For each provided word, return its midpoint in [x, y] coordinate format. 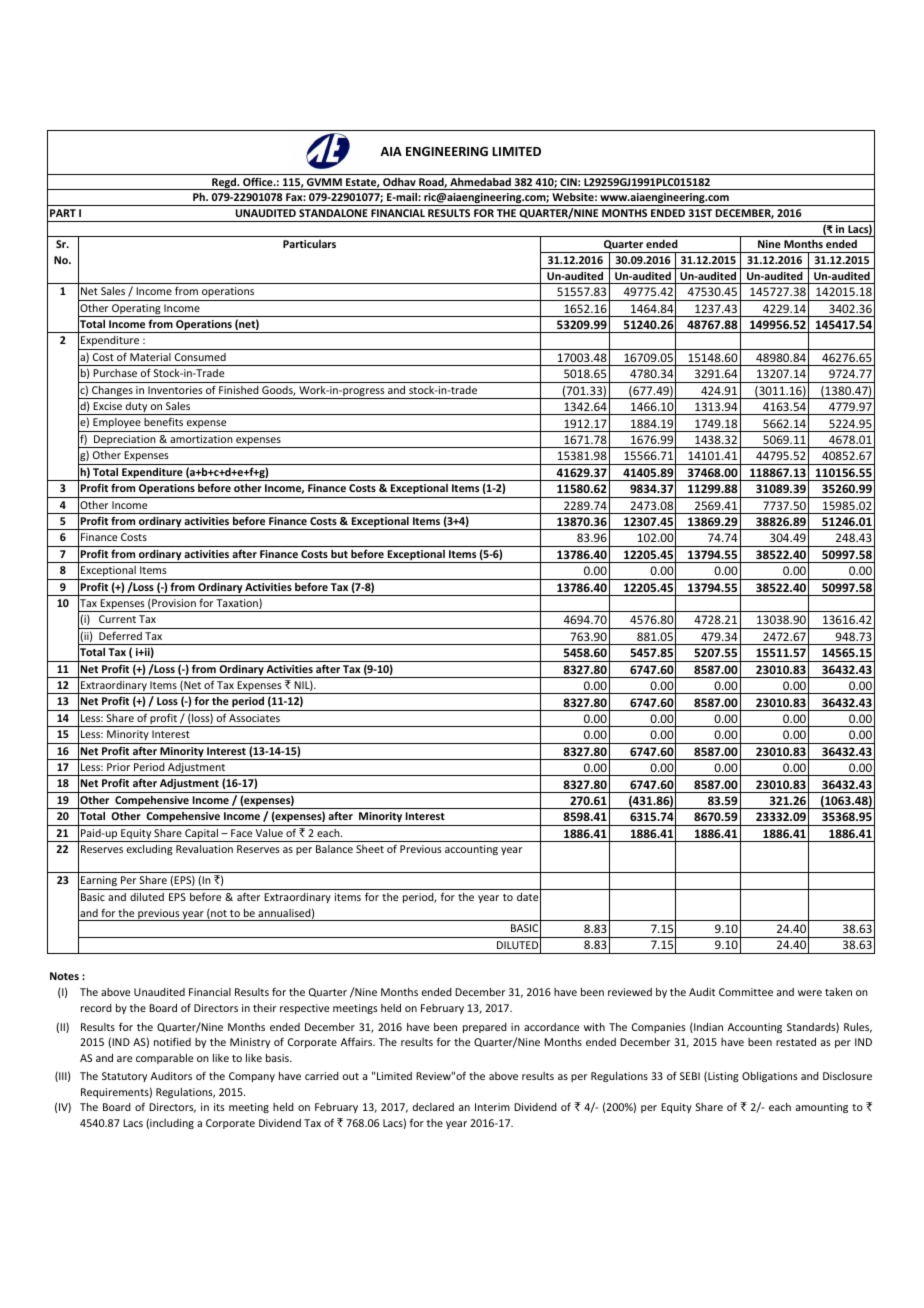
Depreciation [125, 441]
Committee [746, 992]
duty [136, 408]
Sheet [370, 849]
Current [117, 619]
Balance [334, 849]
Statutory [124, 1077]
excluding [150, 850]
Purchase [115, 373]
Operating [136, 310]
